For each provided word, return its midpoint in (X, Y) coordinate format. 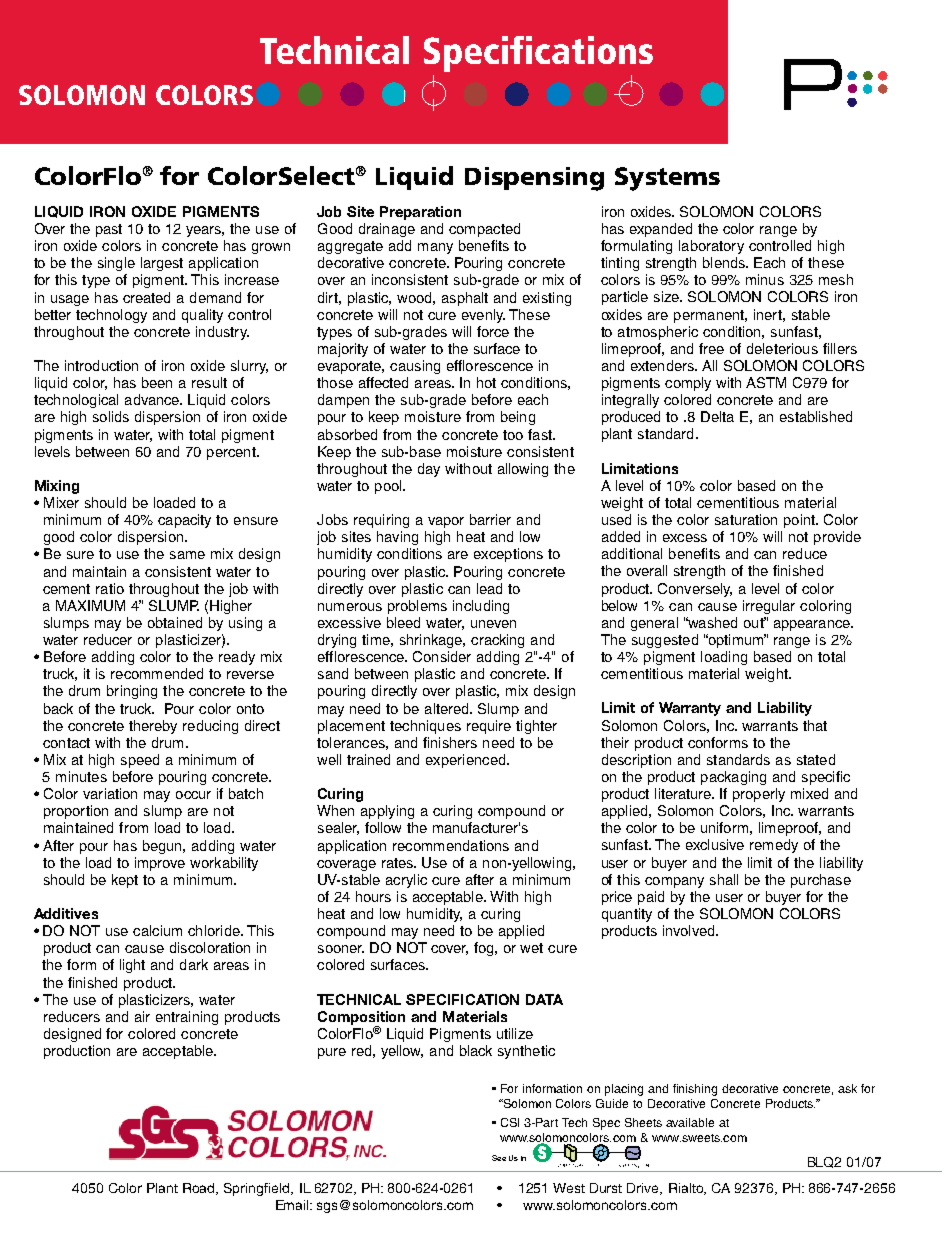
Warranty (690, 709)
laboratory (711, 247)
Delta (717, 416)
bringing (132, 692)
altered (448, 708)
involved (690, 930)
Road (200, 1189)
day (429, 470)
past (109, 230)
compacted (484, 230)
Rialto (687, 1189)
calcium (157, 930)
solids (111, 416)
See (499, 1158)
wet (531, 948)
